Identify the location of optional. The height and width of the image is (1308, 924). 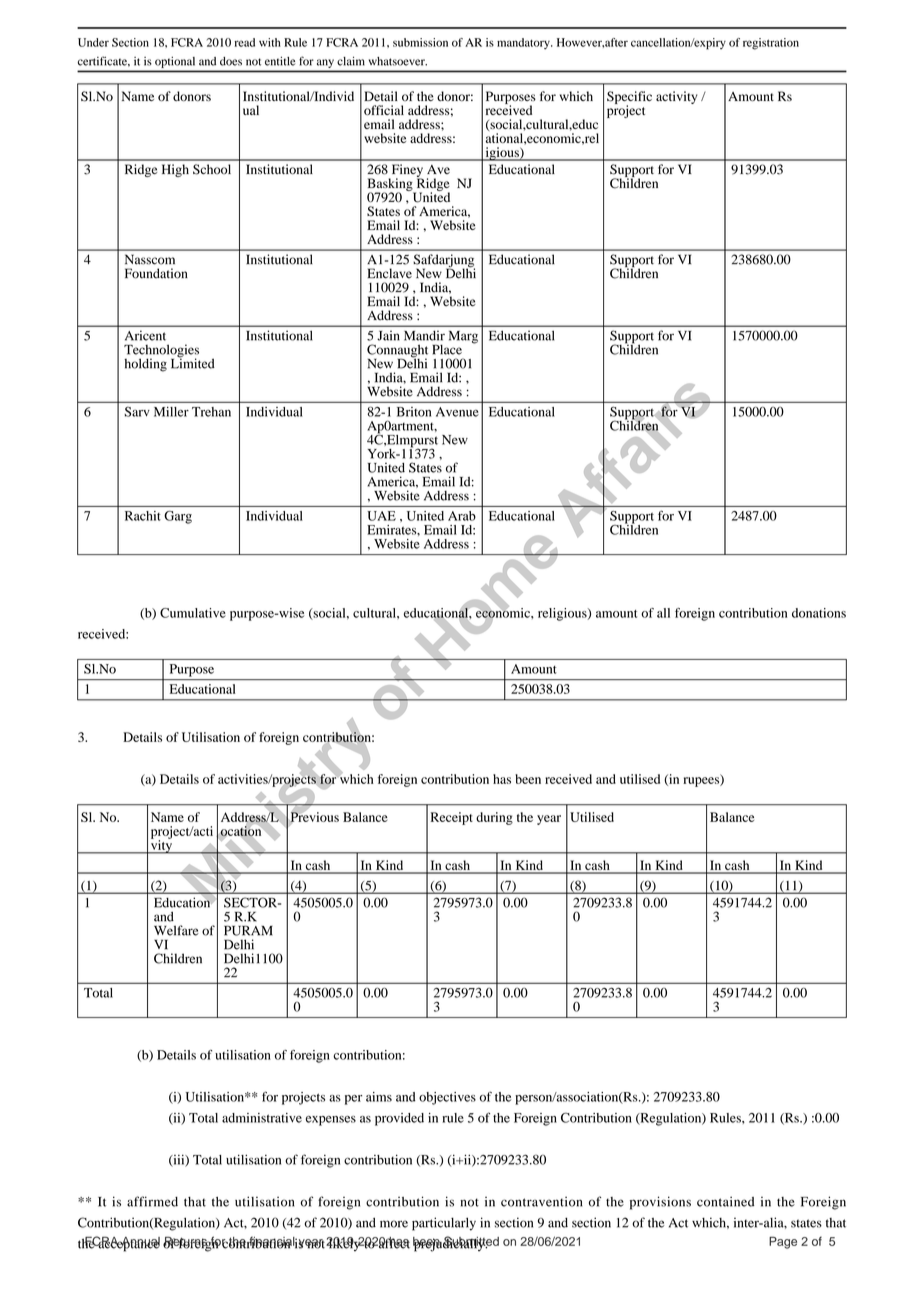
(175, 62).
